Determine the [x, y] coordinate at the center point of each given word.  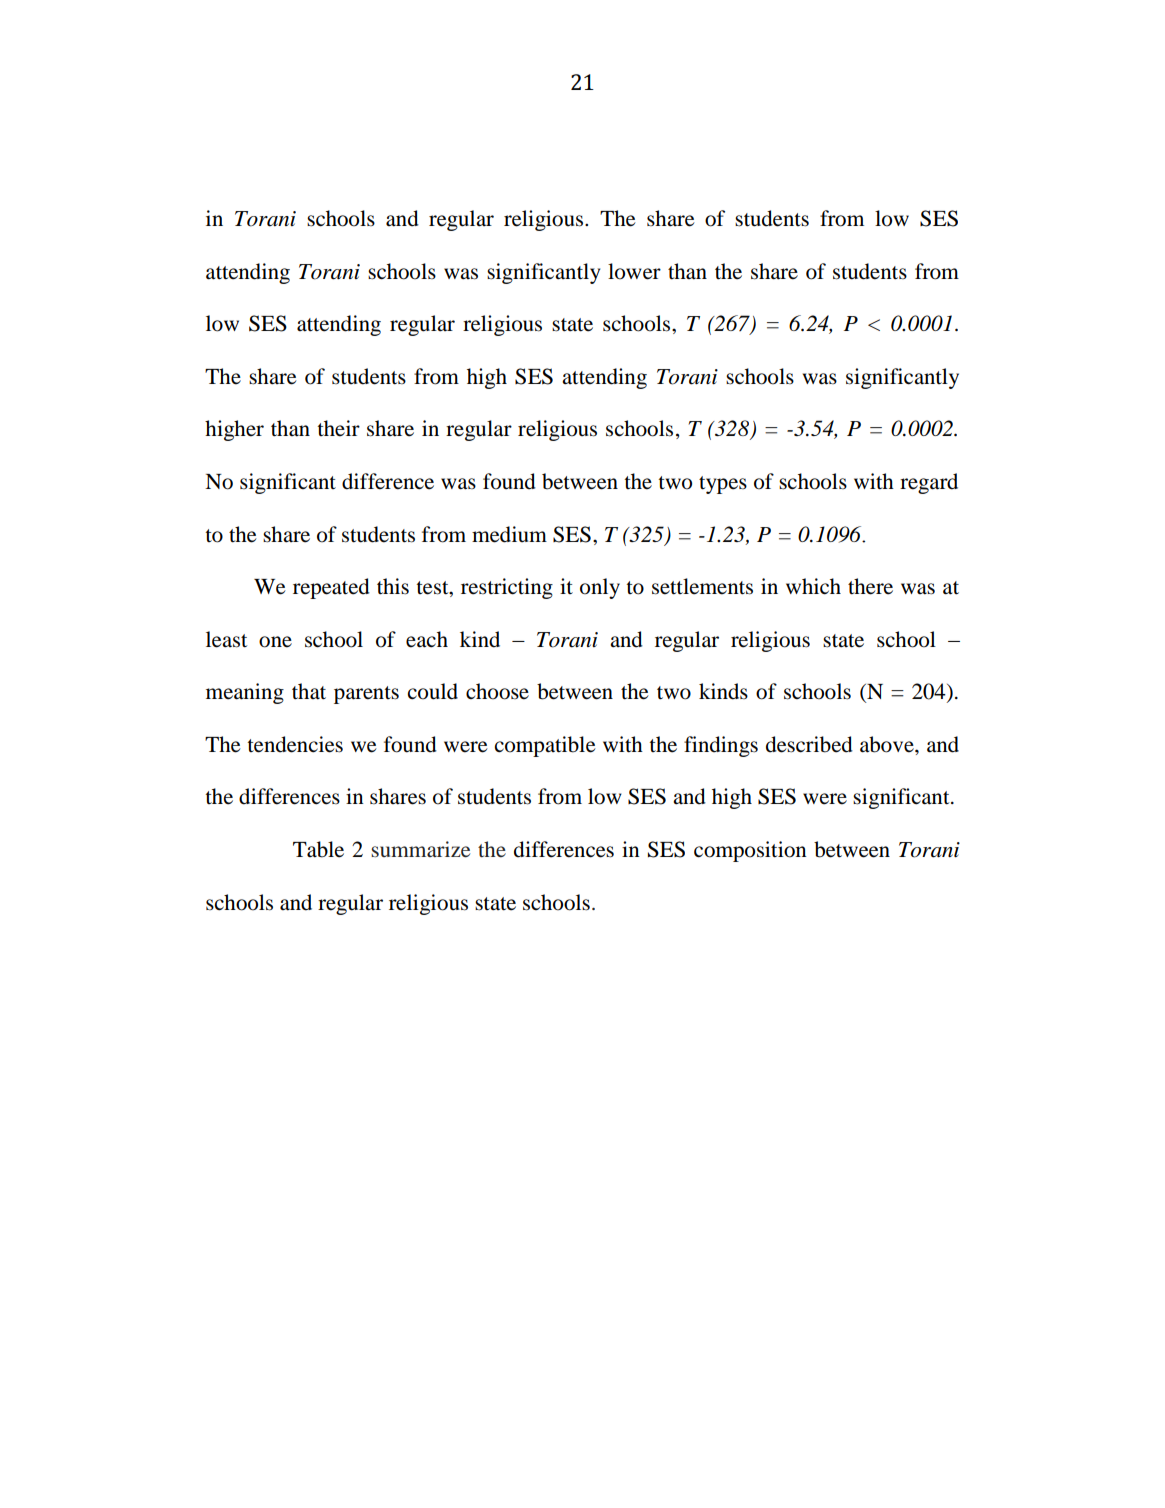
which [813, 586]
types [723, 485]
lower [634, 271]
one [275, 642]
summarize [420, 849]
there [870, 586]
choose [497, 691]
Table [318, 849]
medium [509, 534]
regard [929, 483]
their [338, 428]
